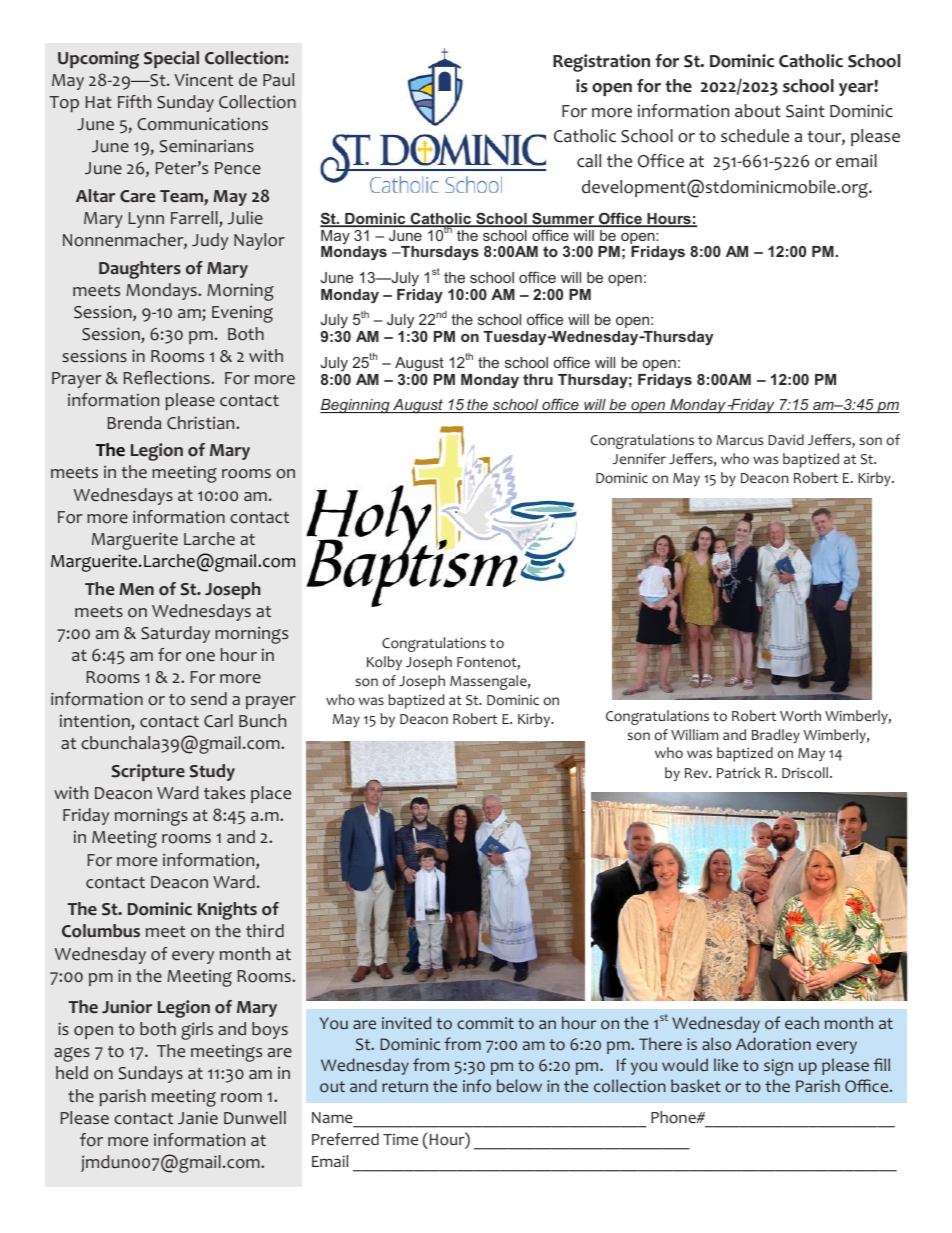  I want to click on Brenda, so click(134, 422).
